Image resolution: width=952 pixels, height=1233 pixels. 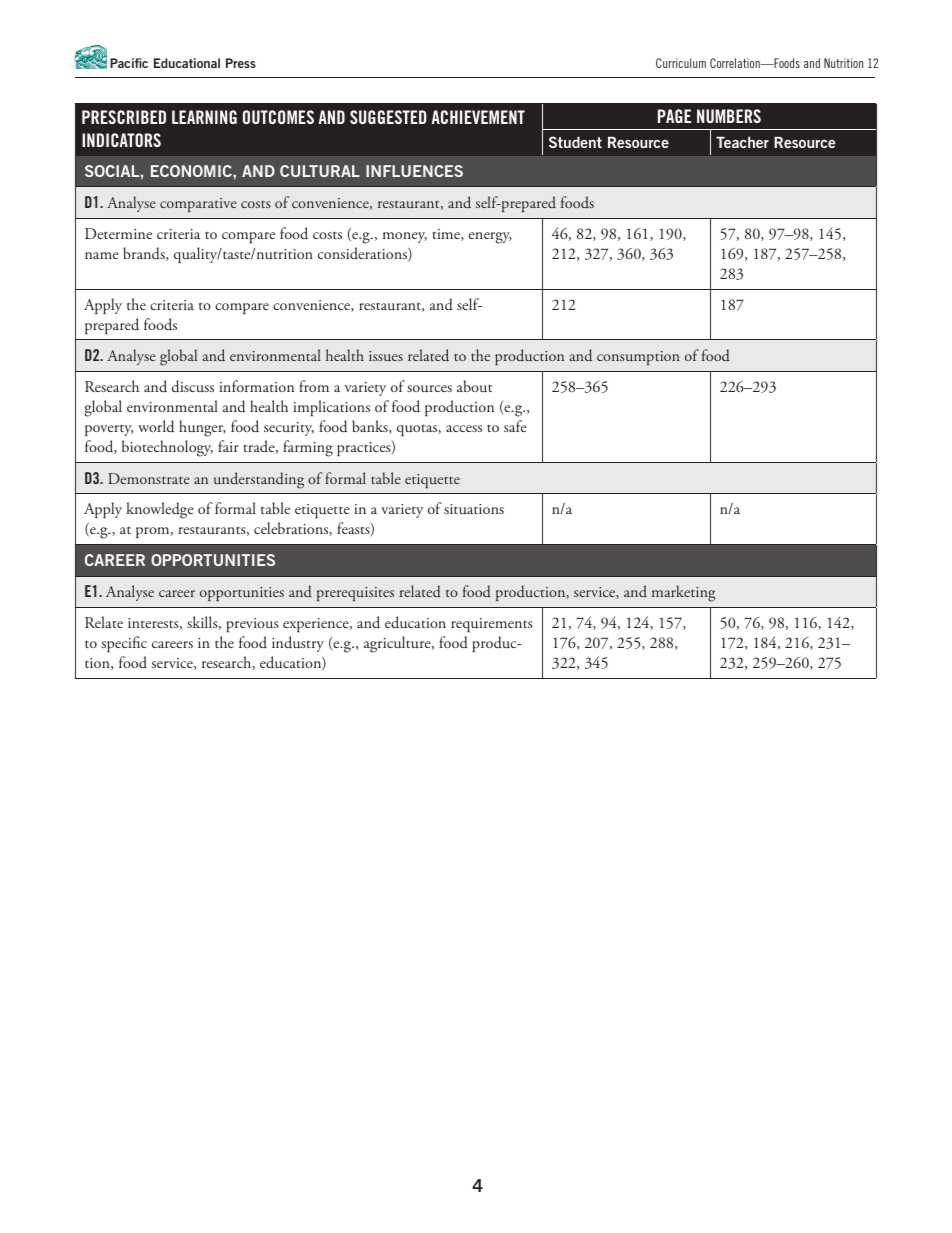 I want to click on world, so click(x=156, y=426).
